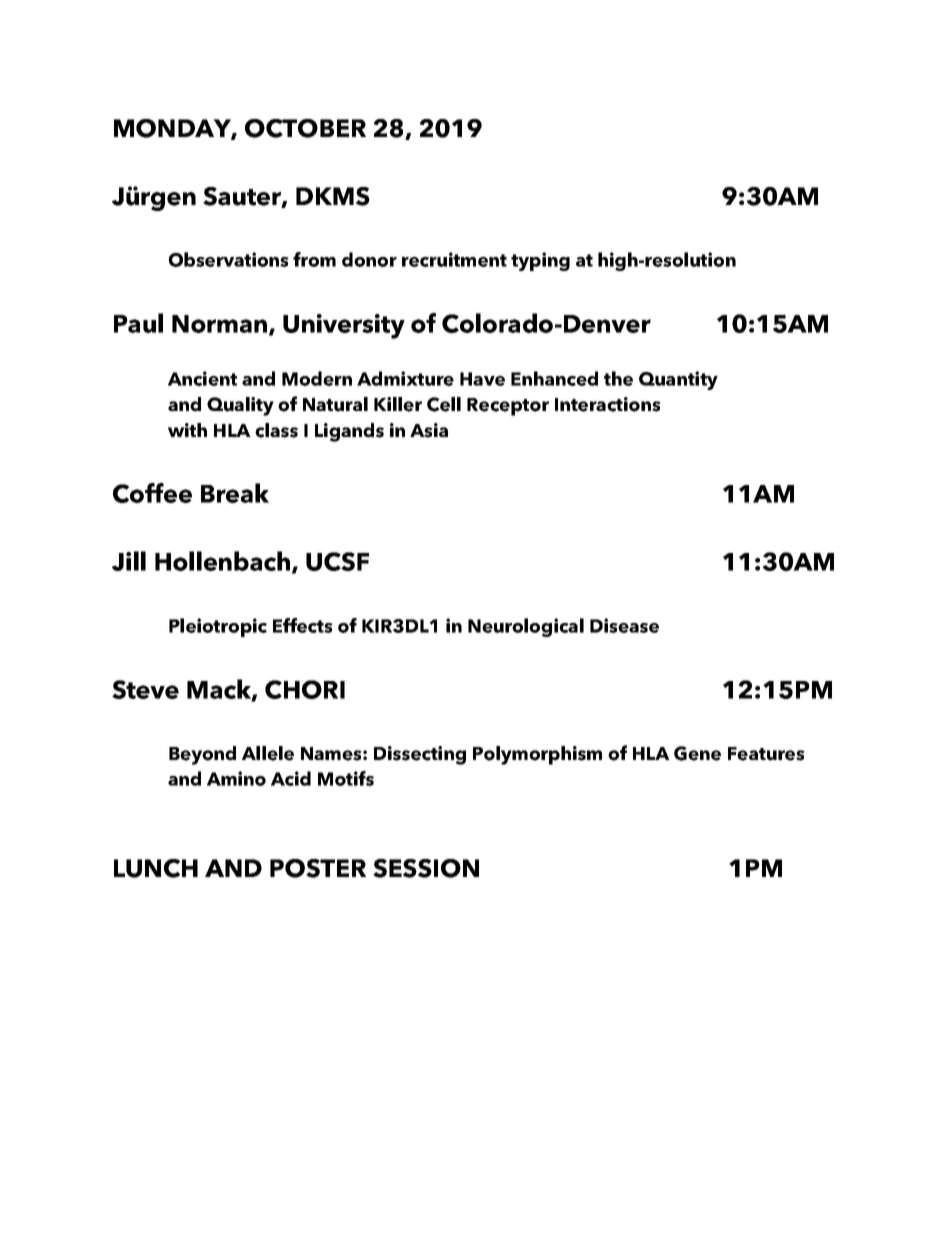 The width and height of the screenshot is (952, 1233). I want to click on Neurological, so click(526, 627).
